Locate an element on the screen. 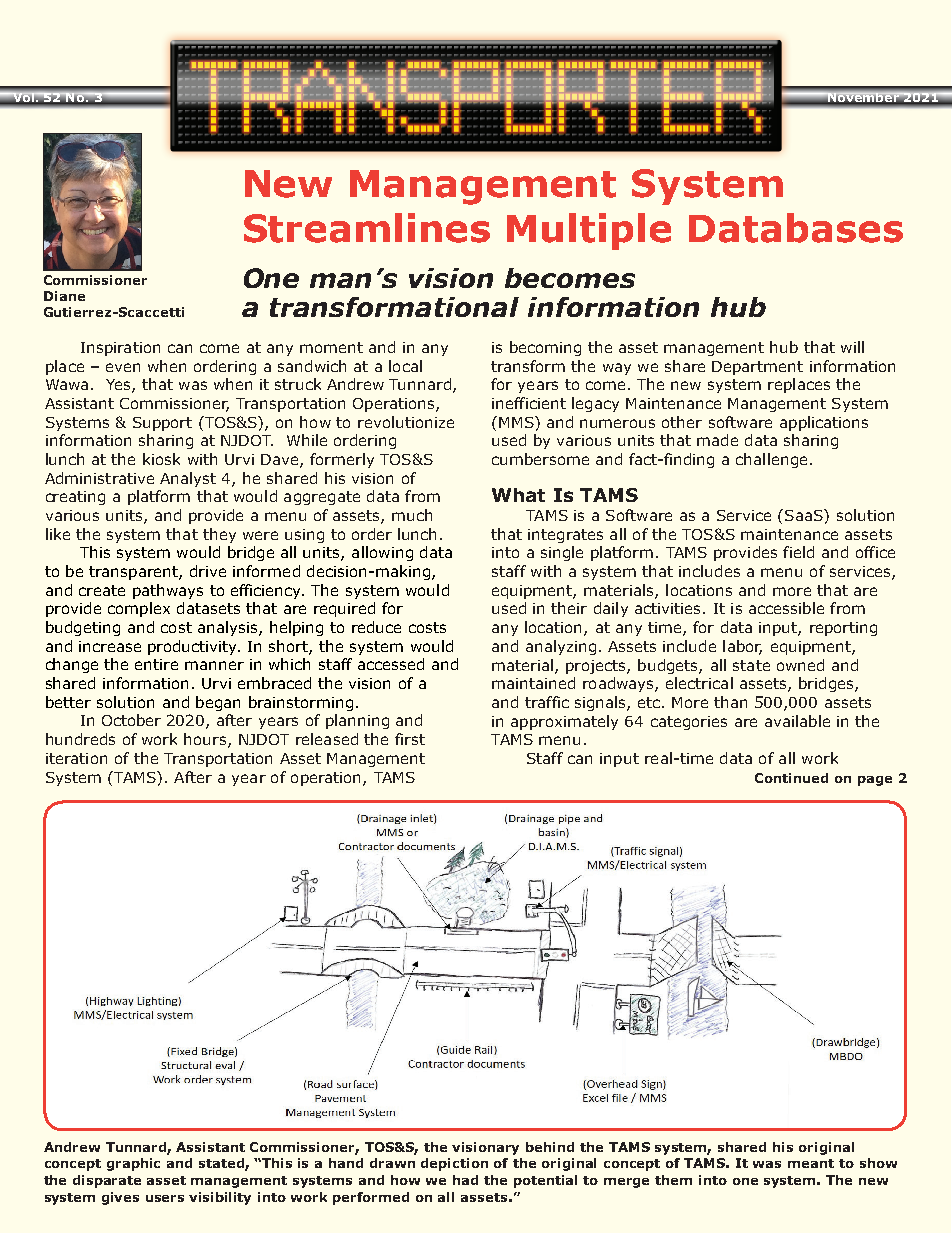 This screenshot has width=952, height=1233. graphic is located at coordinates (133, 1164).
